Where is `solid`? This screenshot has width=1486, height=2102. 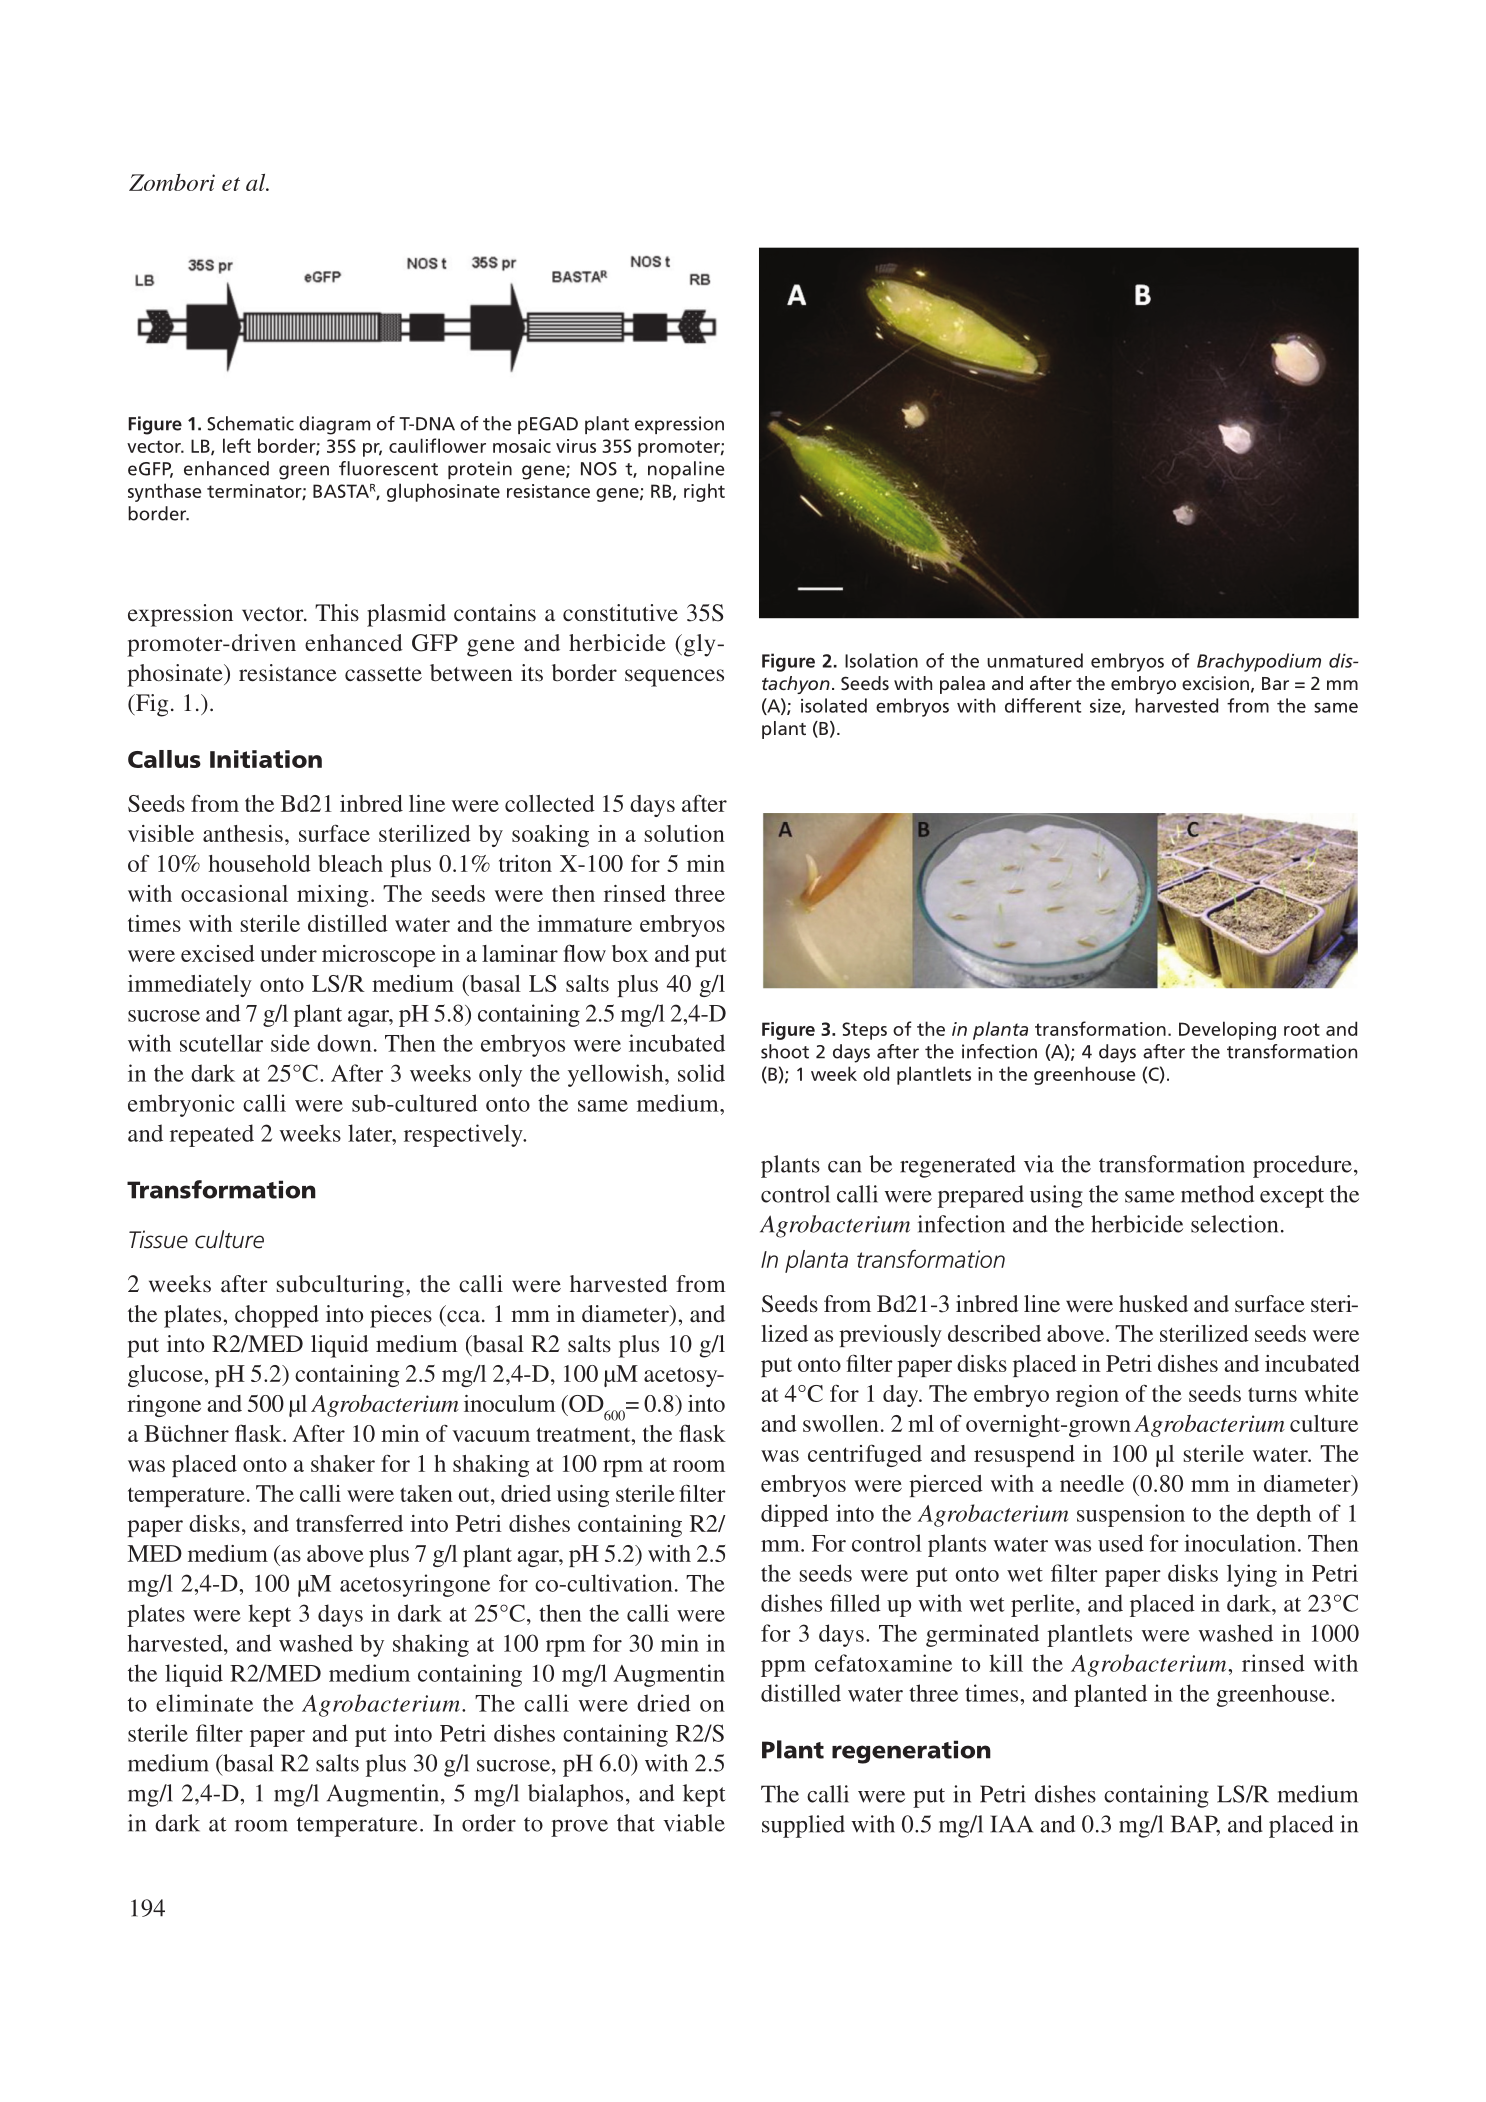 solid is located at coordinates (701, 1073).
